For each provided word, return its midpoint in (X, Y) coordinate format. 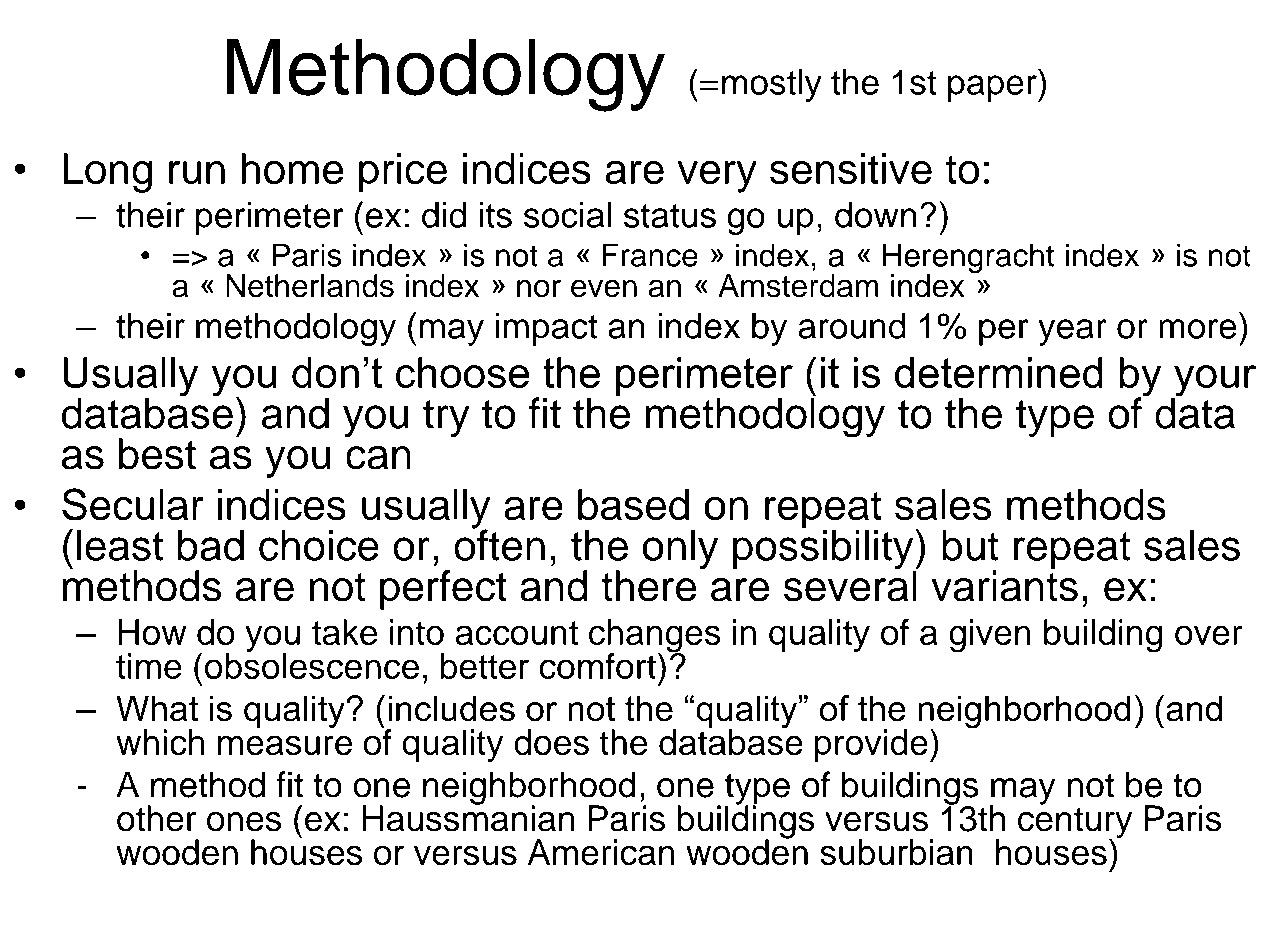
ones (244, 822)
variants (1004, 585)
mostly (772, 85)
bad (211, 545)
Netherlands (310, 286)
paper (993, 88)
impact (546, 329)
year (1072, 332)
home (292, 169)
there (648, 586)
